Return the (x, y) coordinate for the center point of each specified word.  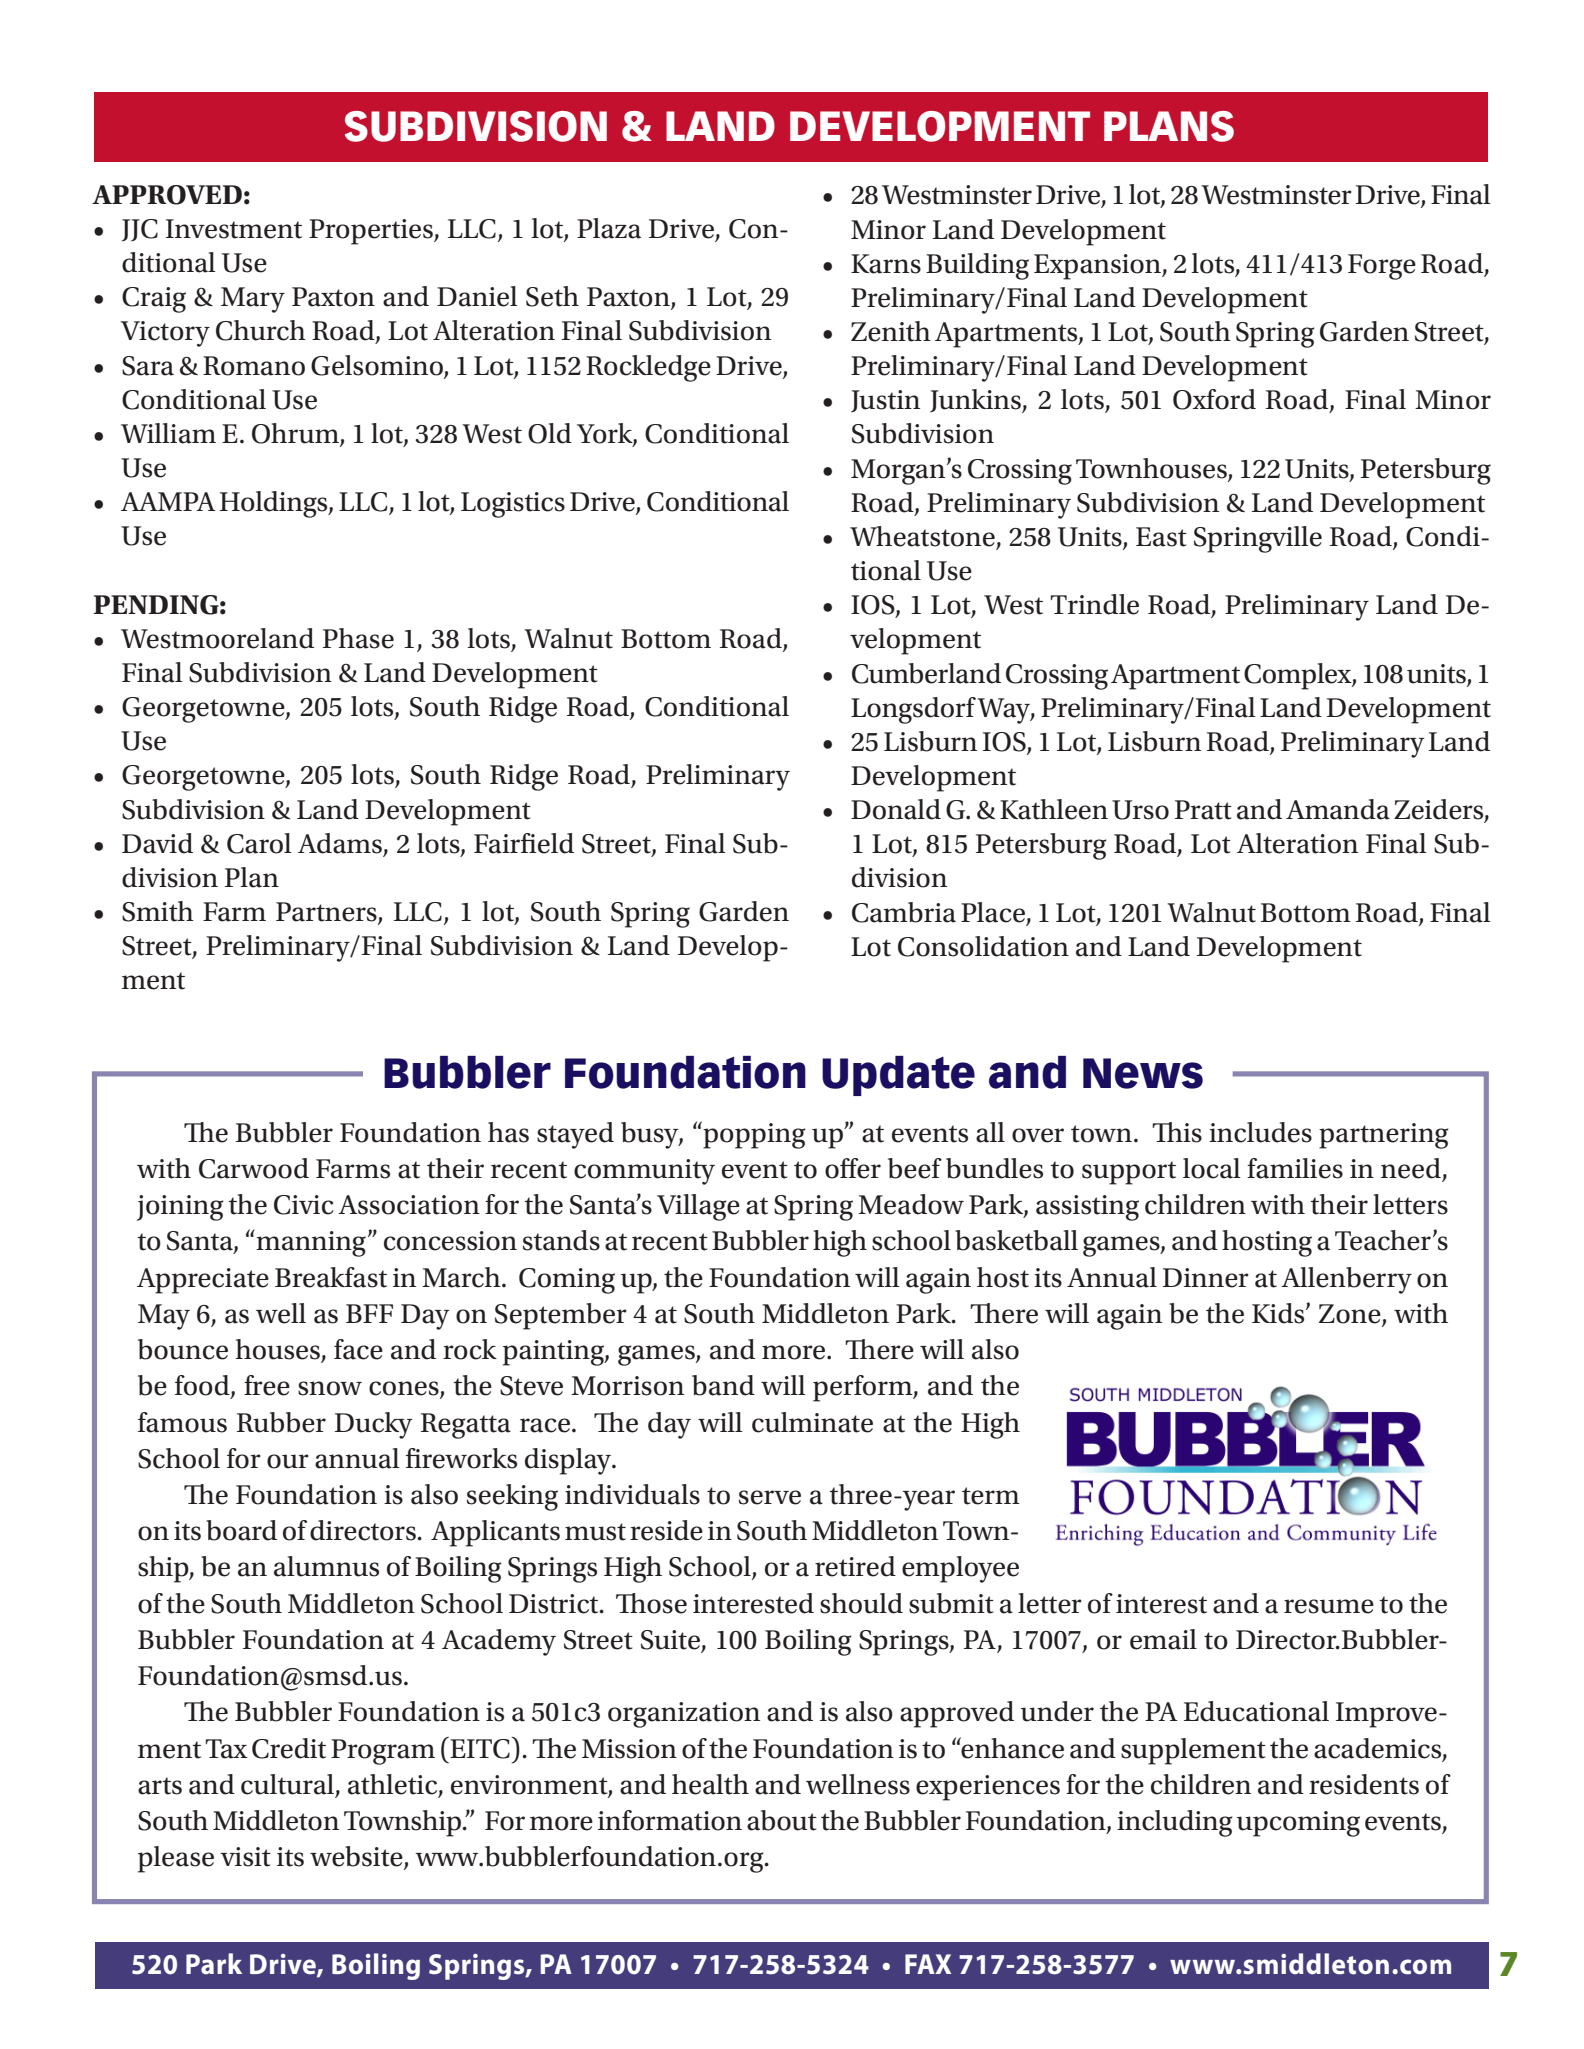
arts (160, 1786)
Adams (340, 843)
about (782, 1820)
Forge (1382, 267)
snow (330, 1388)
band (723, 1385)
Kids (1279, 1313)
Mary (253, 300)
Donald (896, 809)
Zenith (891, 331)
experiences (988, 1788)
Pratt (1203, 810)
